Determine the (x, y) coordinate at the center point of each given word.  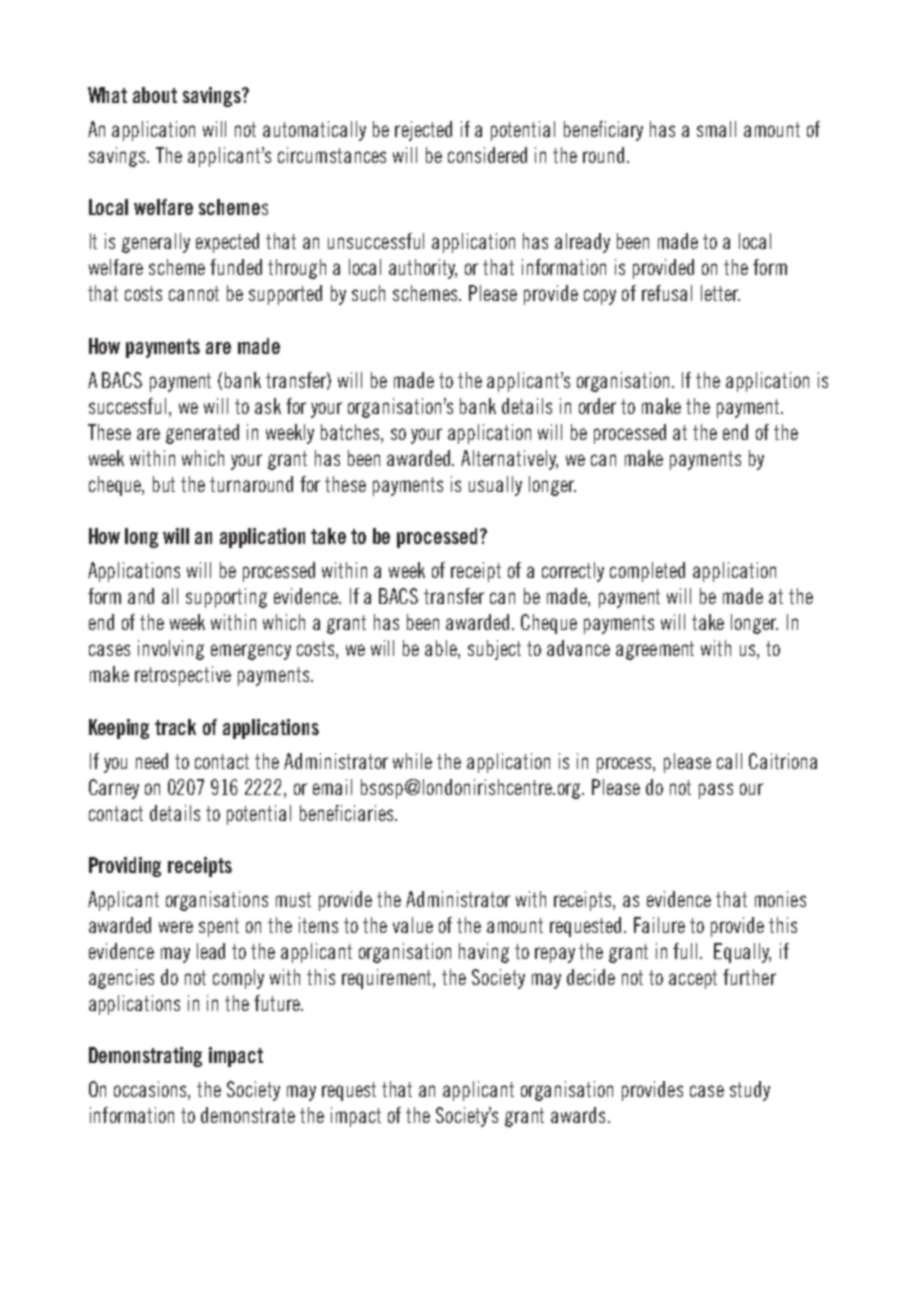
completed (647, 572)
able (442, 649)
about (155, 95)
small (716, 129)
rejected (423, 131)
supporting (226, 598)
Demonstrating (145, 1057)
